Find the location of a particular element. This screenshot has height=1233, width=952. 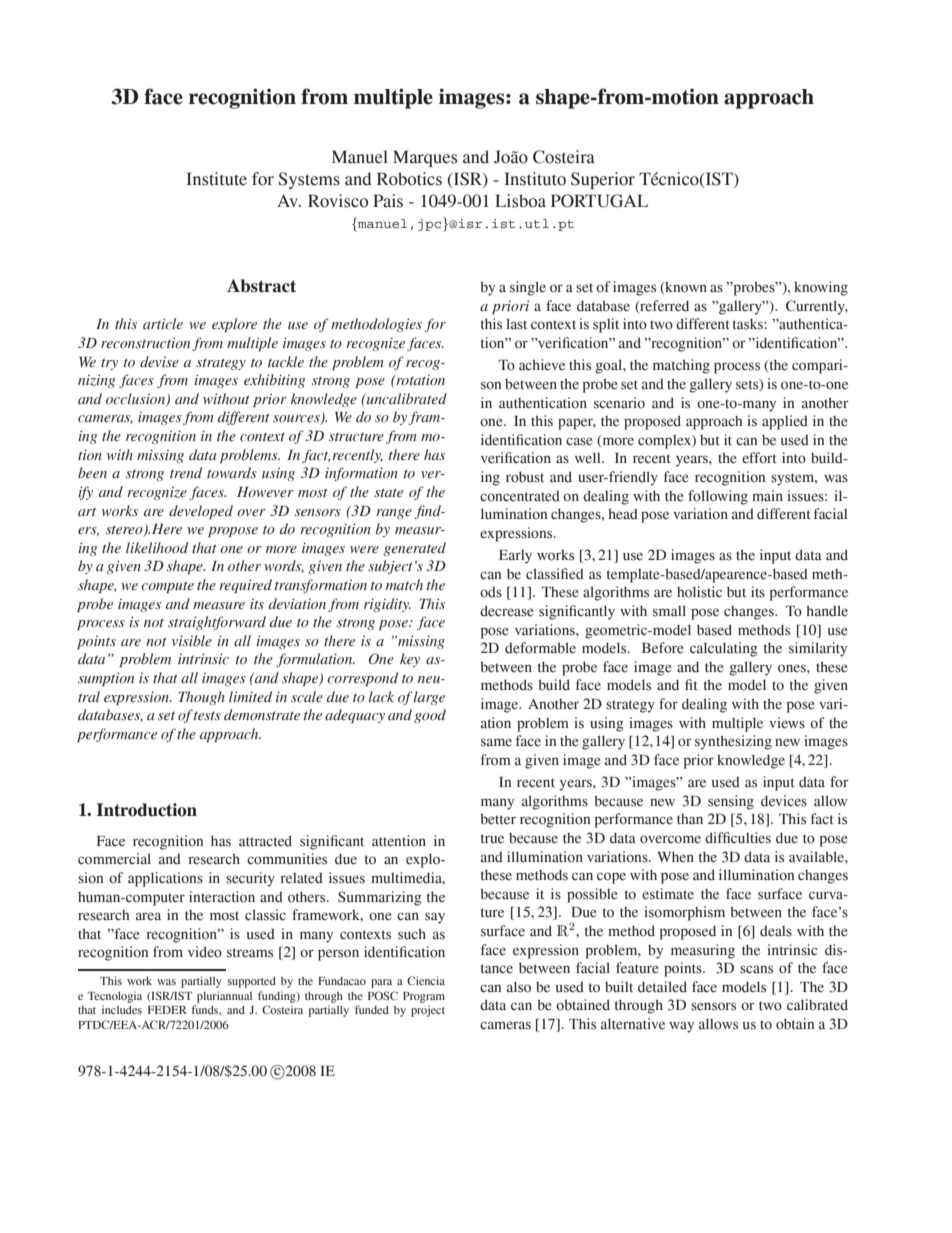

Robotics is located at coordinates (409, 179).
